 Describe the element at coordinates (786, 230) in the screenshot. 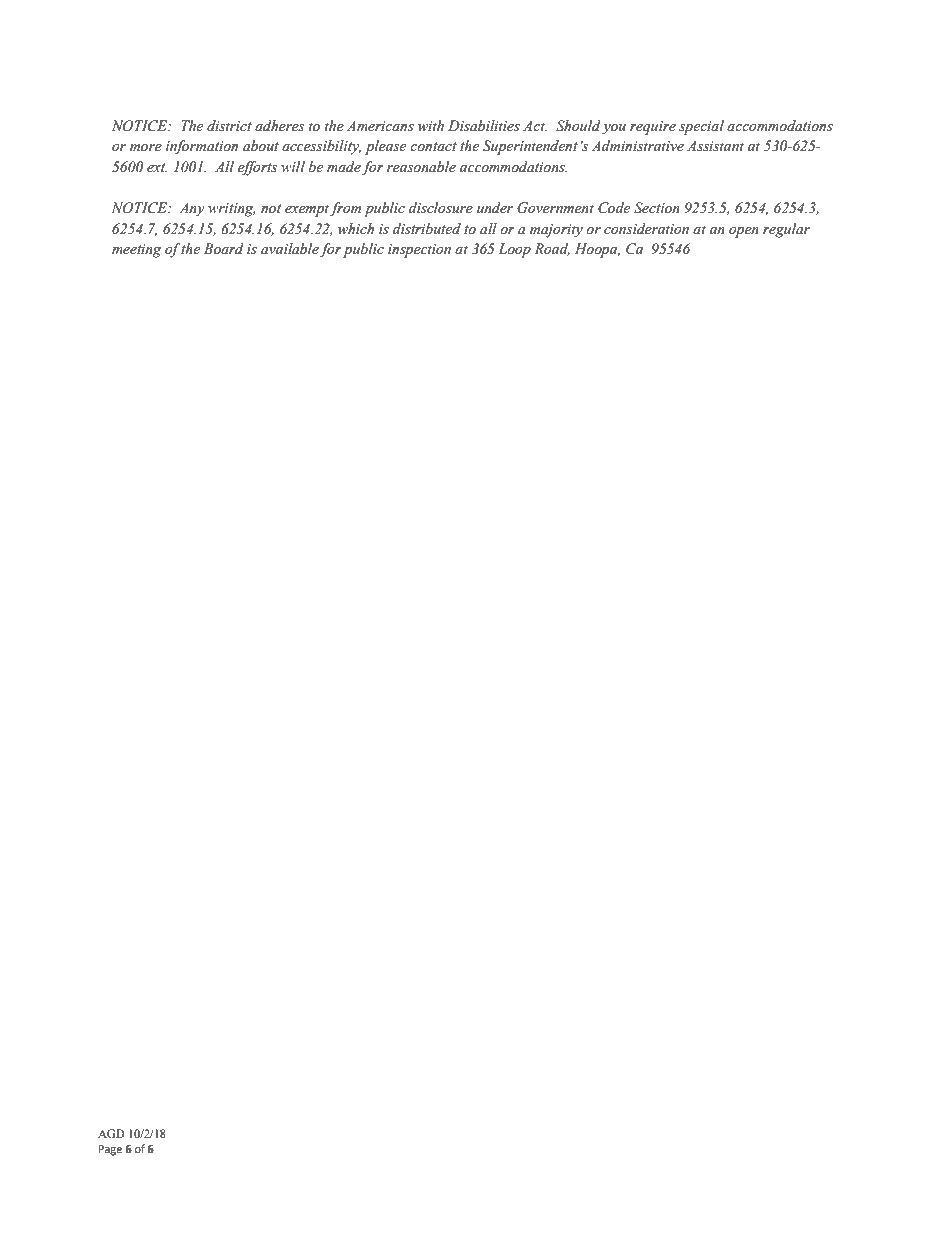

I see `regular` at that location.
